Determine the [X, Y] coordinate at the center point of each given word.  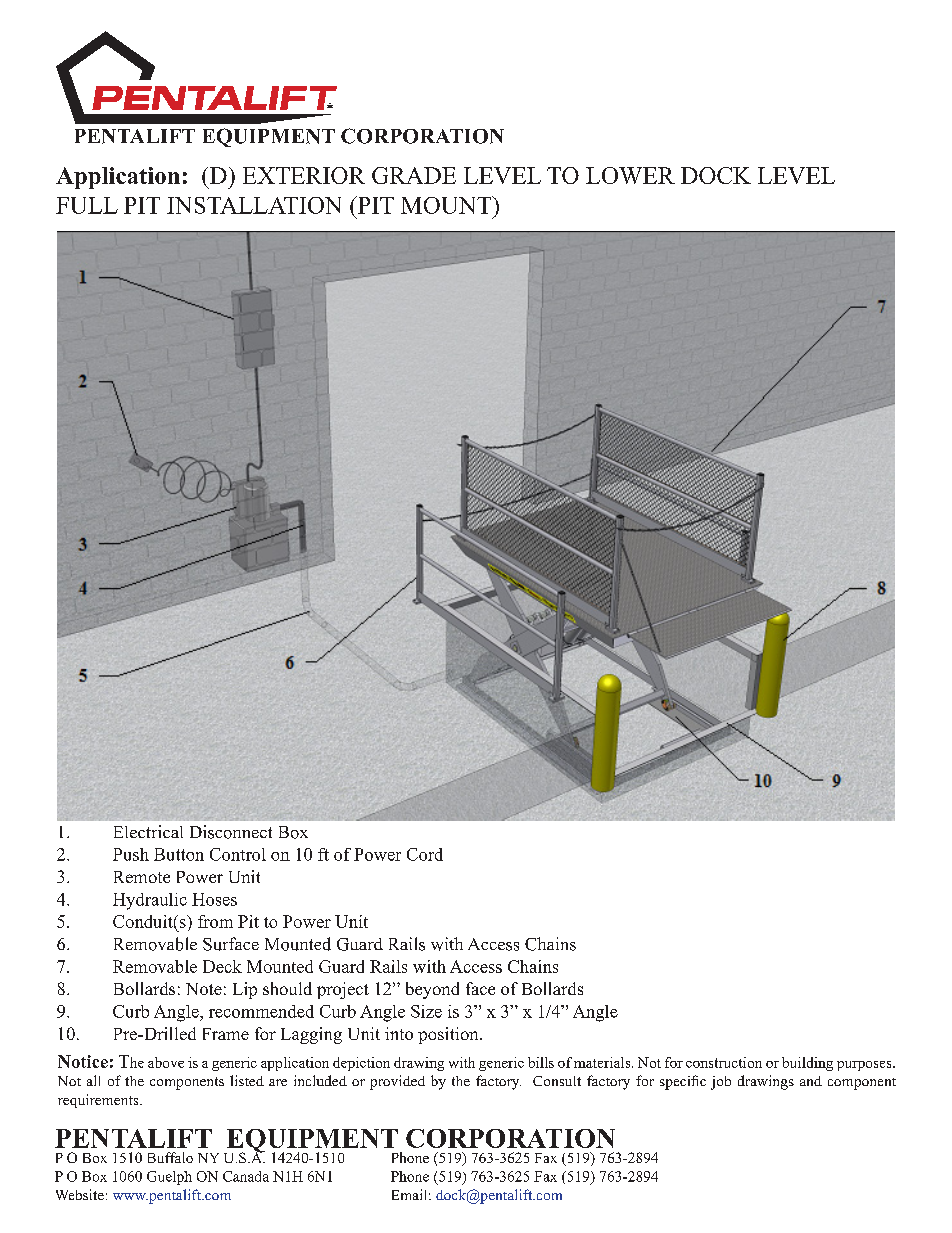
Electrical [148, 831]
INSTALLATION [254, 205]
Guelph [169, 1178]
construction [724, 1062]
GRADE [414, 175]
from [215, 921]
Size [426, 1011]
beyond [432, 990]
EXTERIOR [304, 175]
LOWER [630, 175]
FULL [87, 205]
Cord [425, 854]
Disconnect [231, 832]
